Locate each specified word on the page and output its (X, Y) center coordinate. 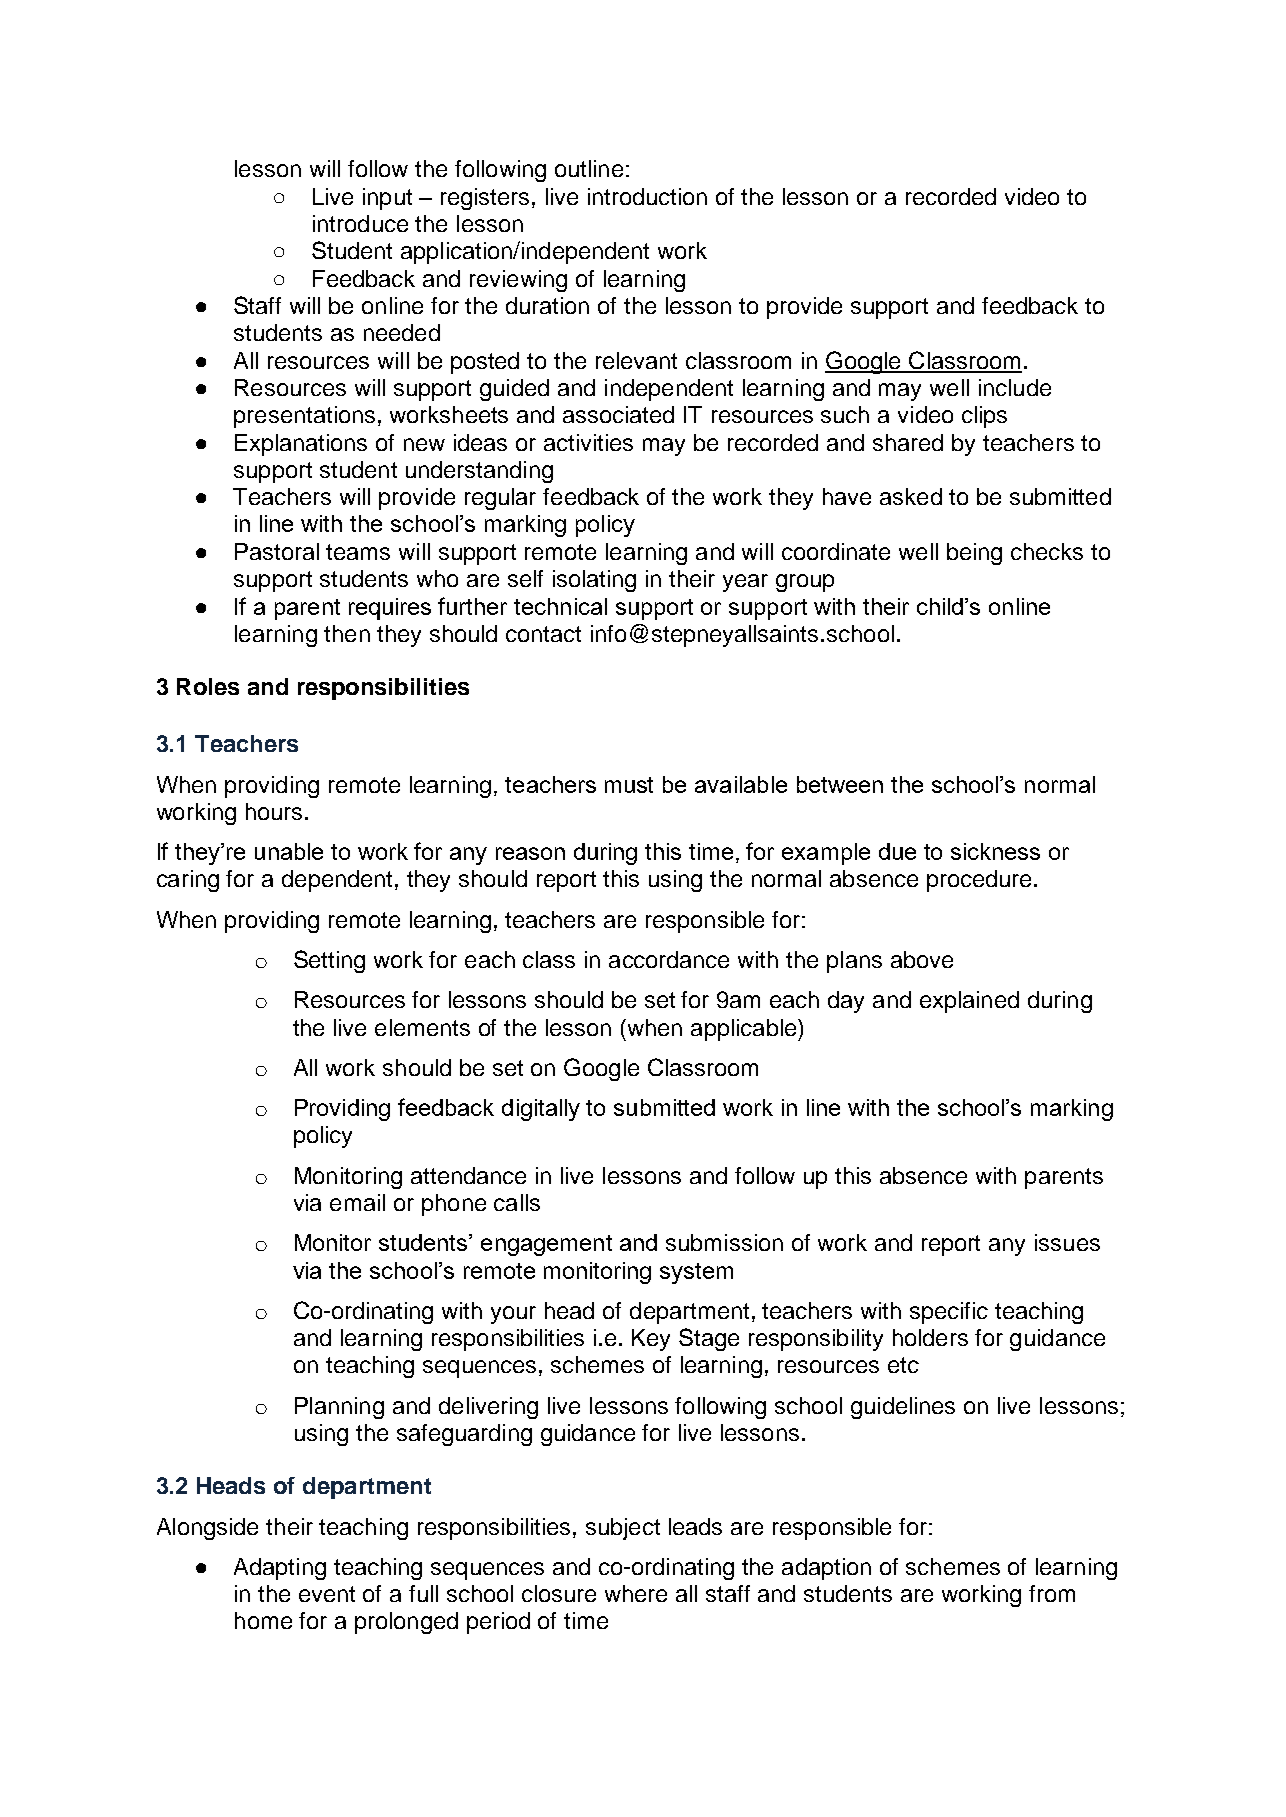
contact (543, 634)
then (347, 633)
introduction (647, 196)
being (974, 554)
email (357, 1202)
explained (969, 1002)
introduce (360, 223)
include (1015, 387)
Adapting (280, 1569)
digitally (541, 1110)
